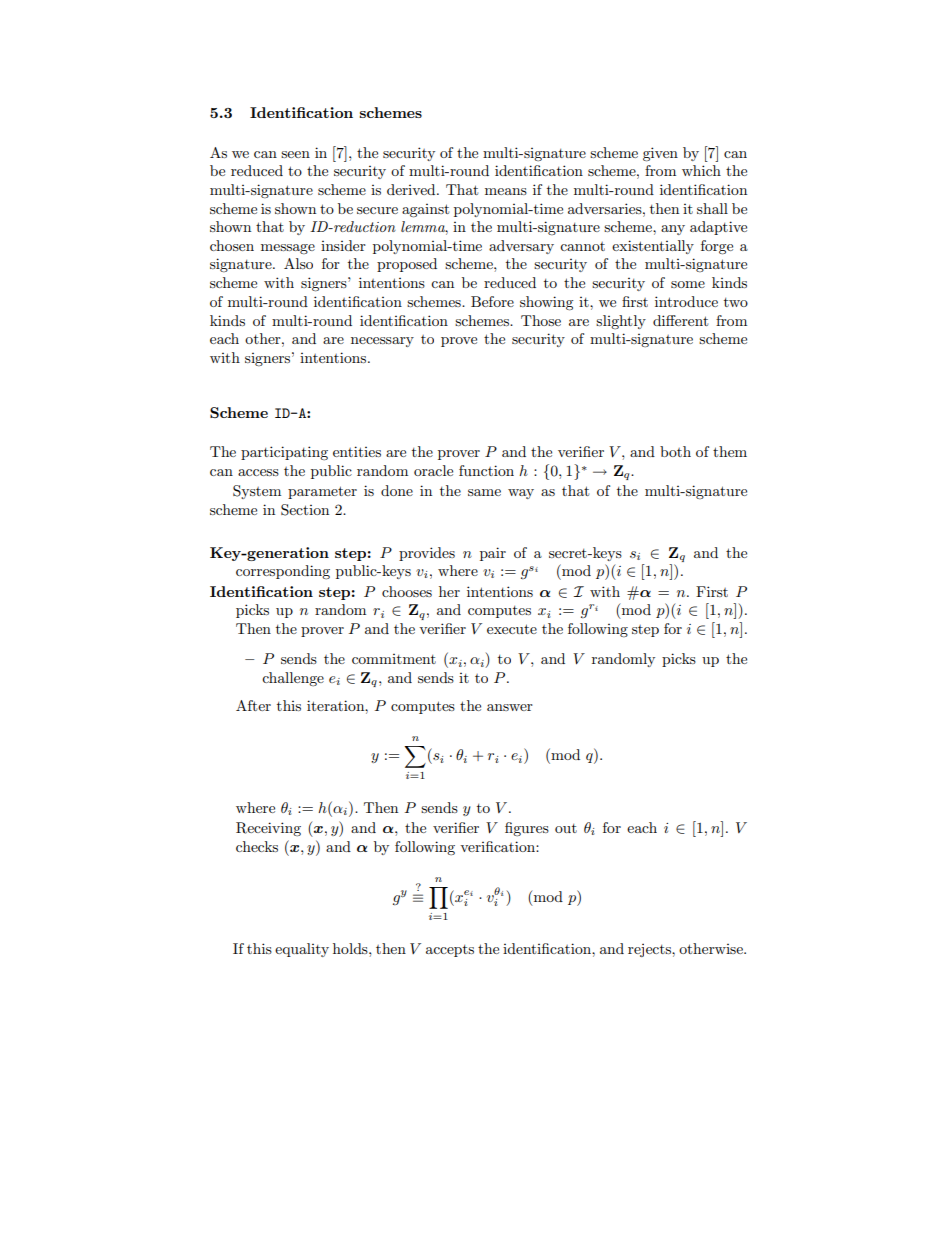  I want to click on equality, so click(302, 950).
